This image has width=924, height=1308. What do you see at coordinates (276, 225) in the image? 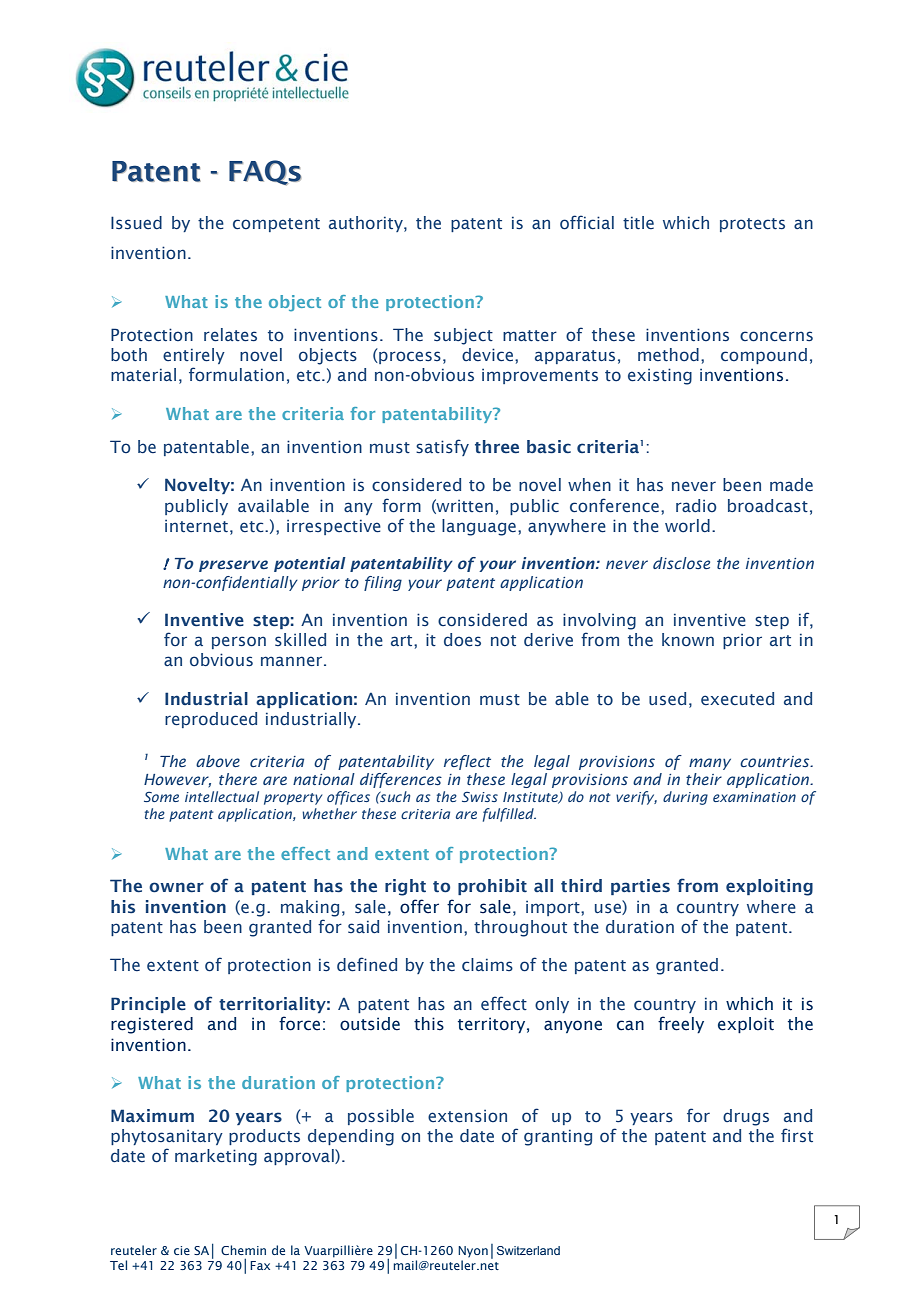
I see `competent` at bounding box center [276, 225].
